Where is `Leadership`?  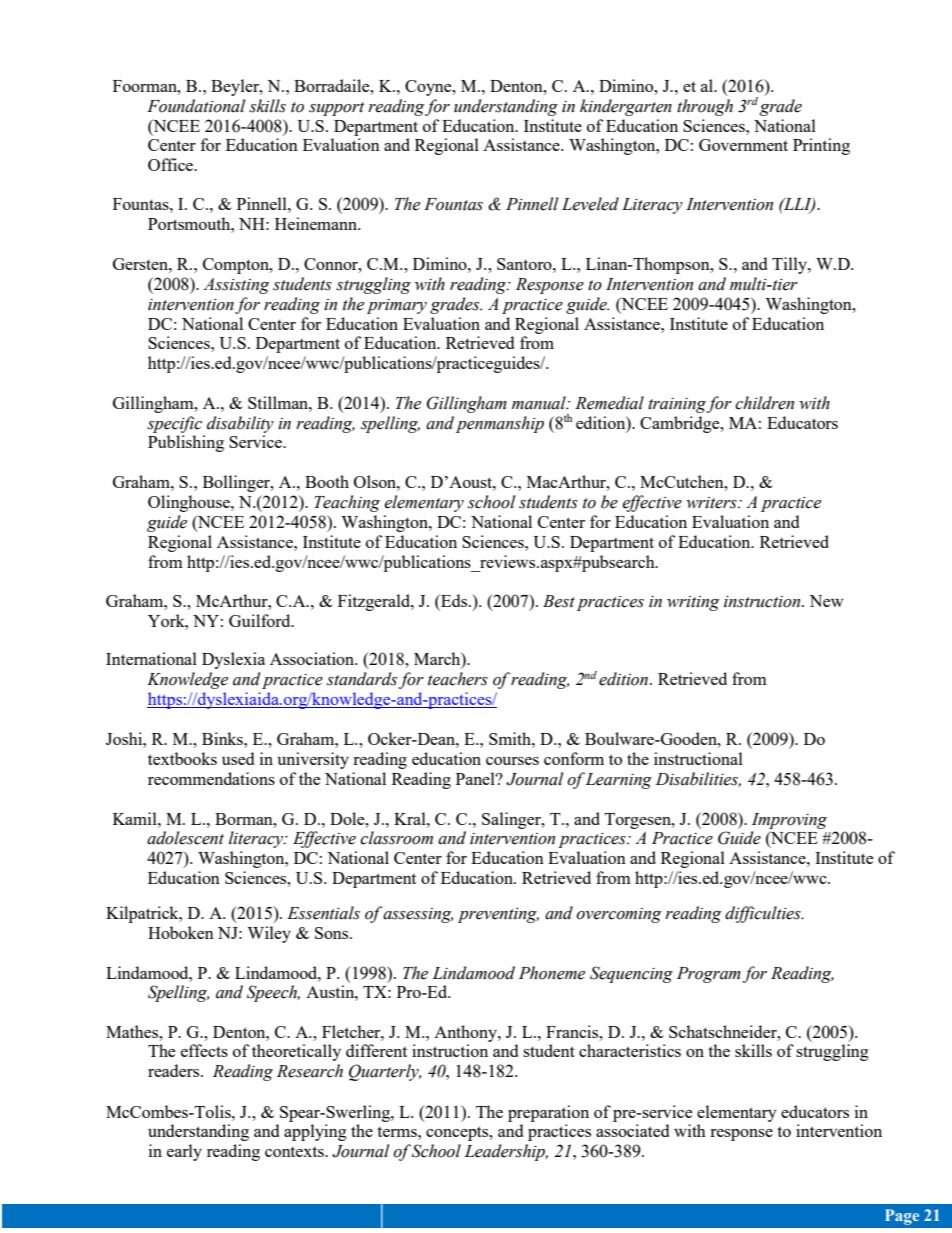
Leadership is located at coordinates (506, 1152).
